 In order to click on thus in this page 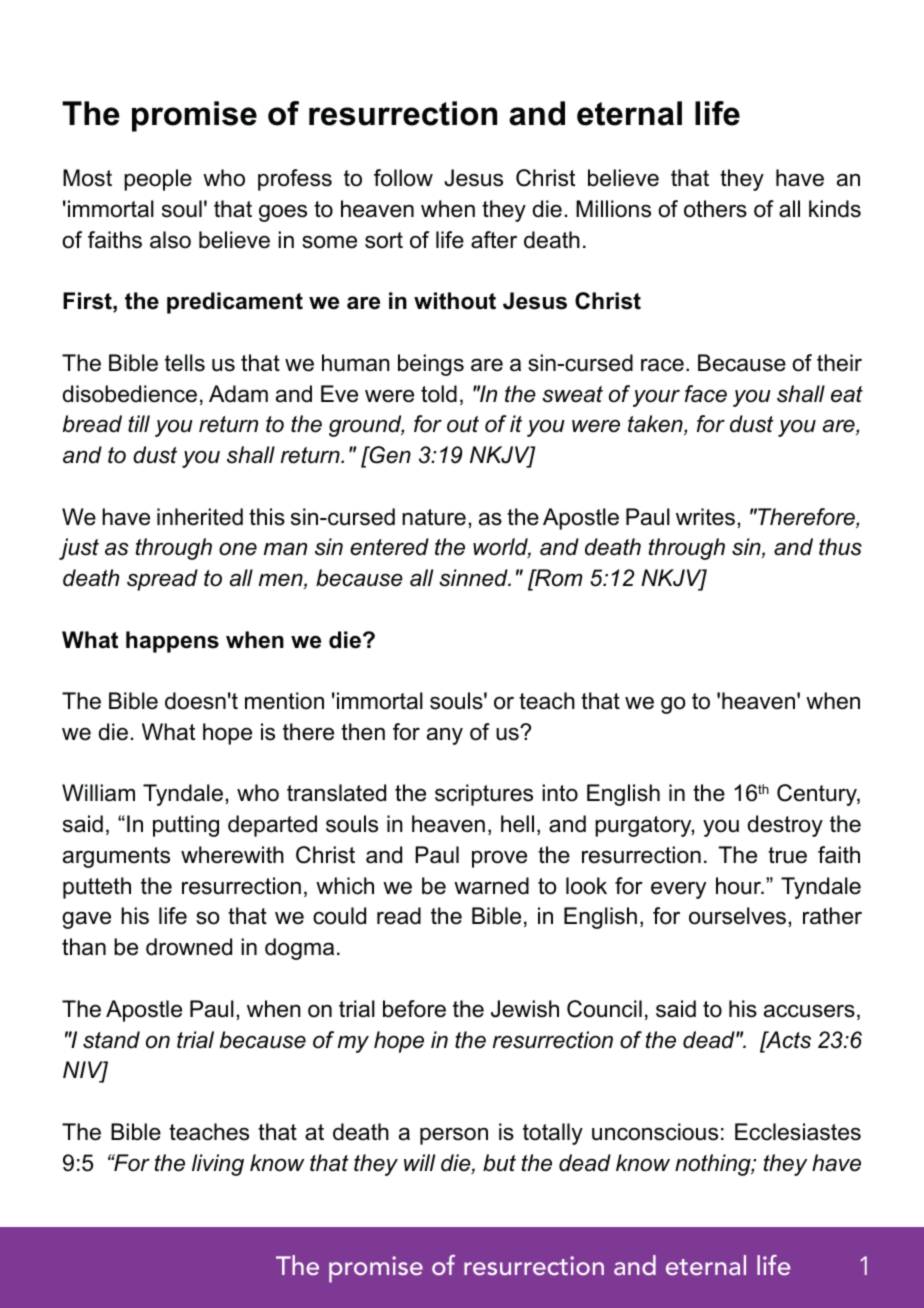, I will do `click(840, 547)`.
